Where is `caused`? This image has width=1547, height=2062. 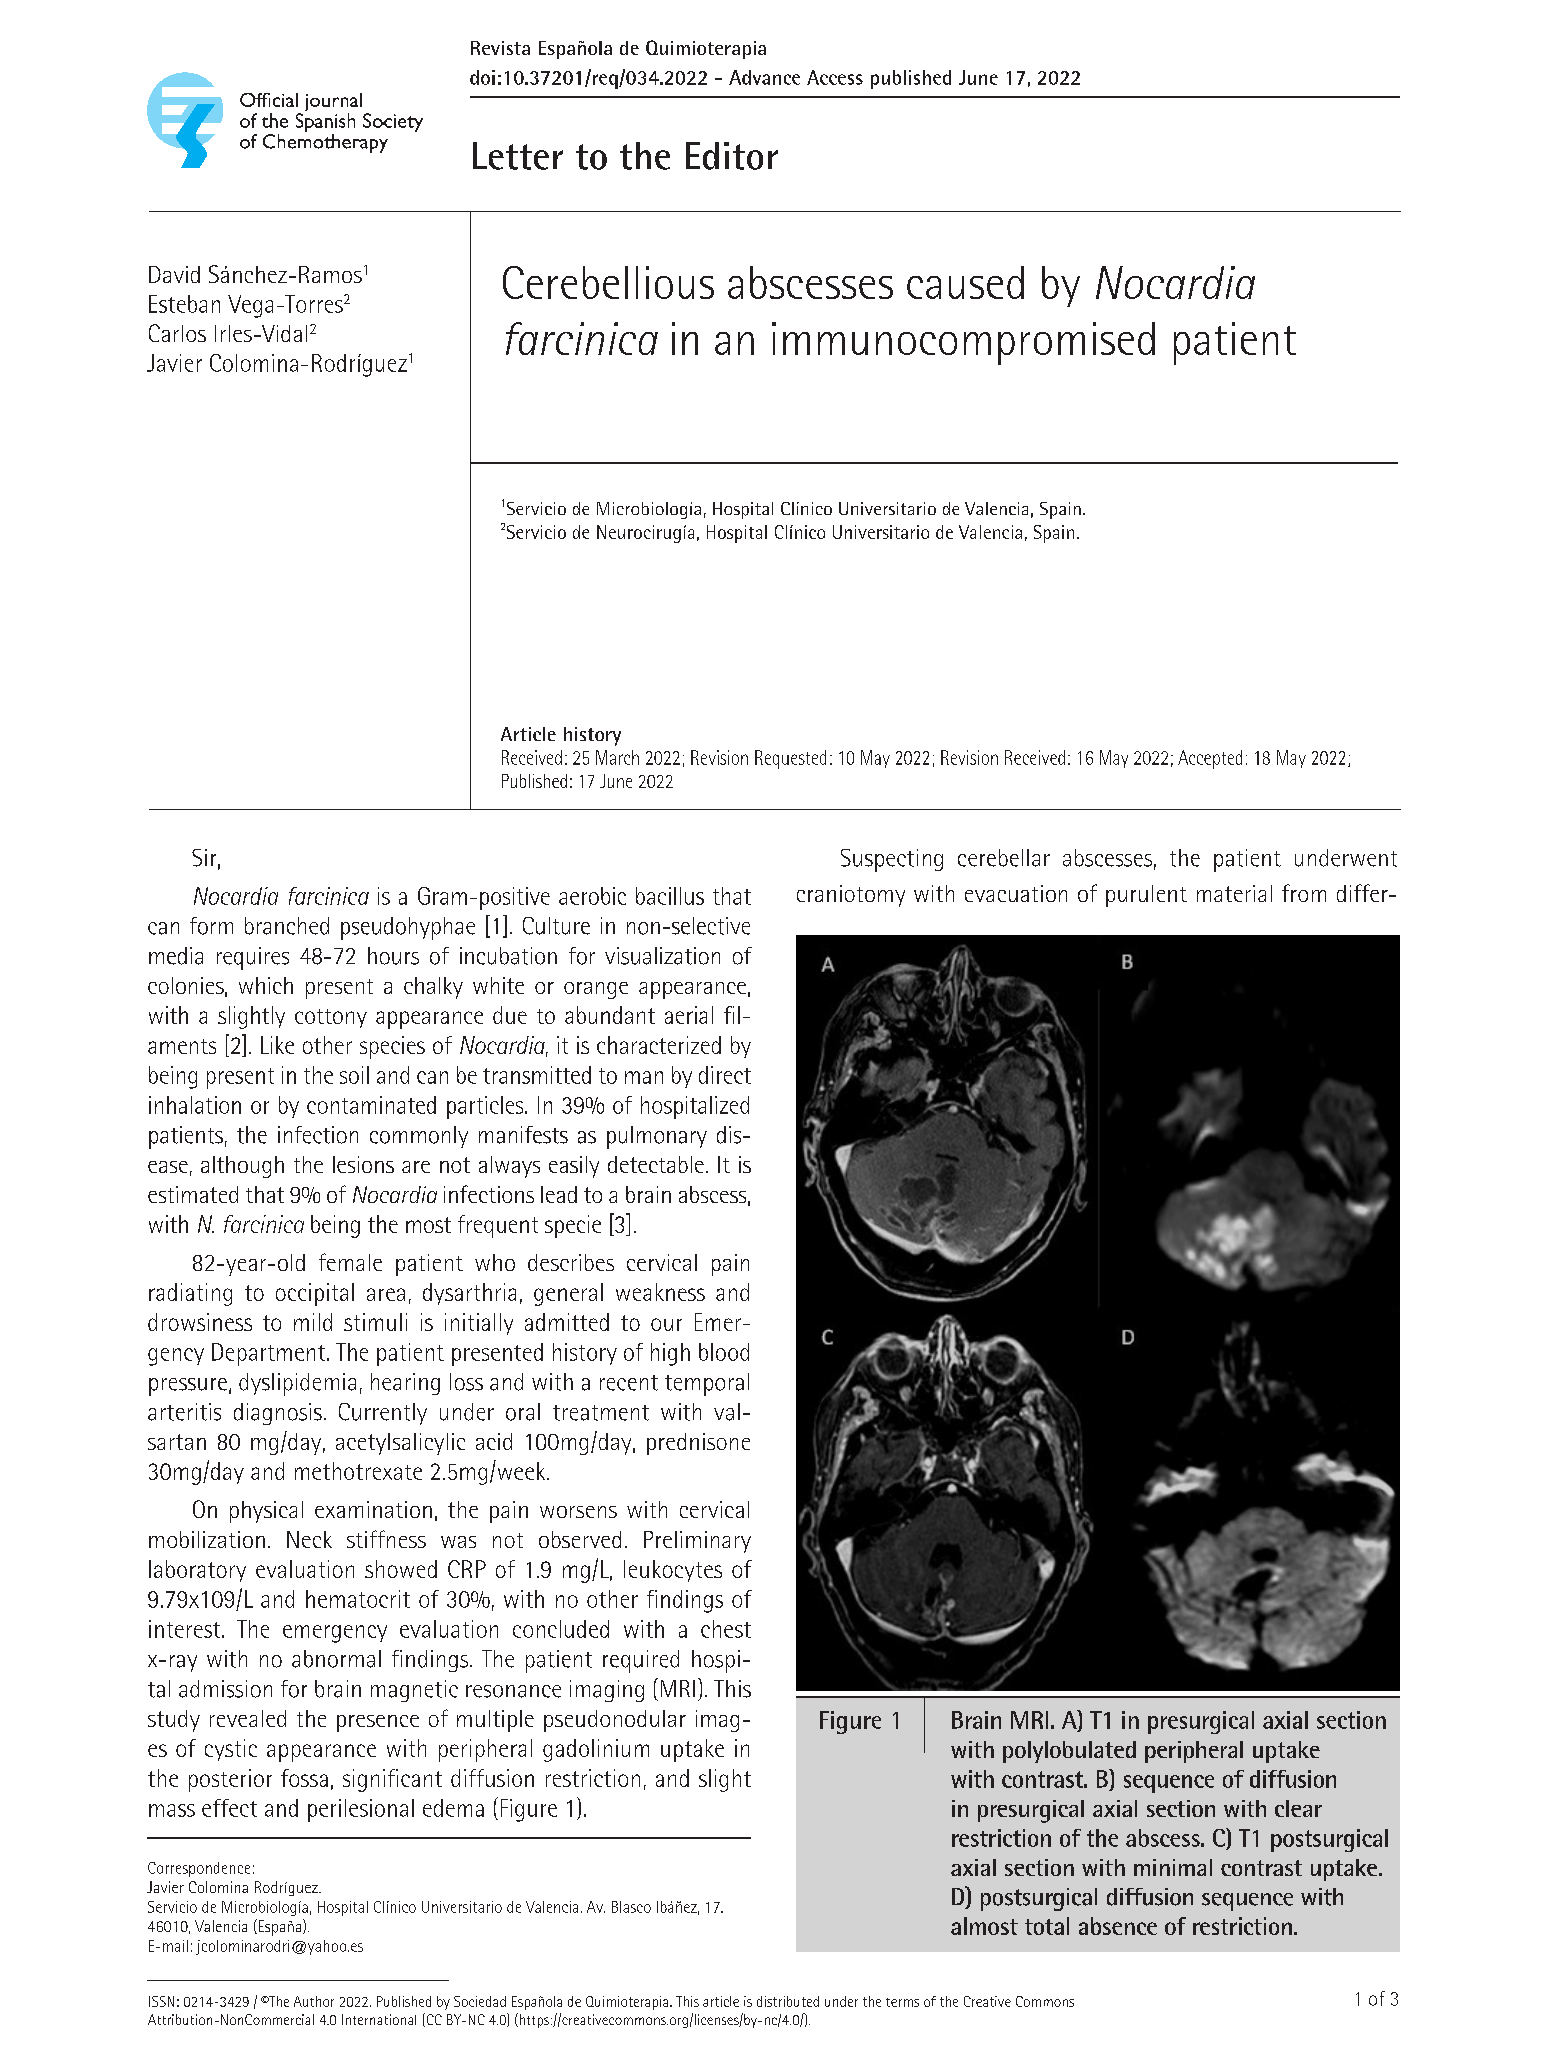 caused is located at coordinates (965, 282).
